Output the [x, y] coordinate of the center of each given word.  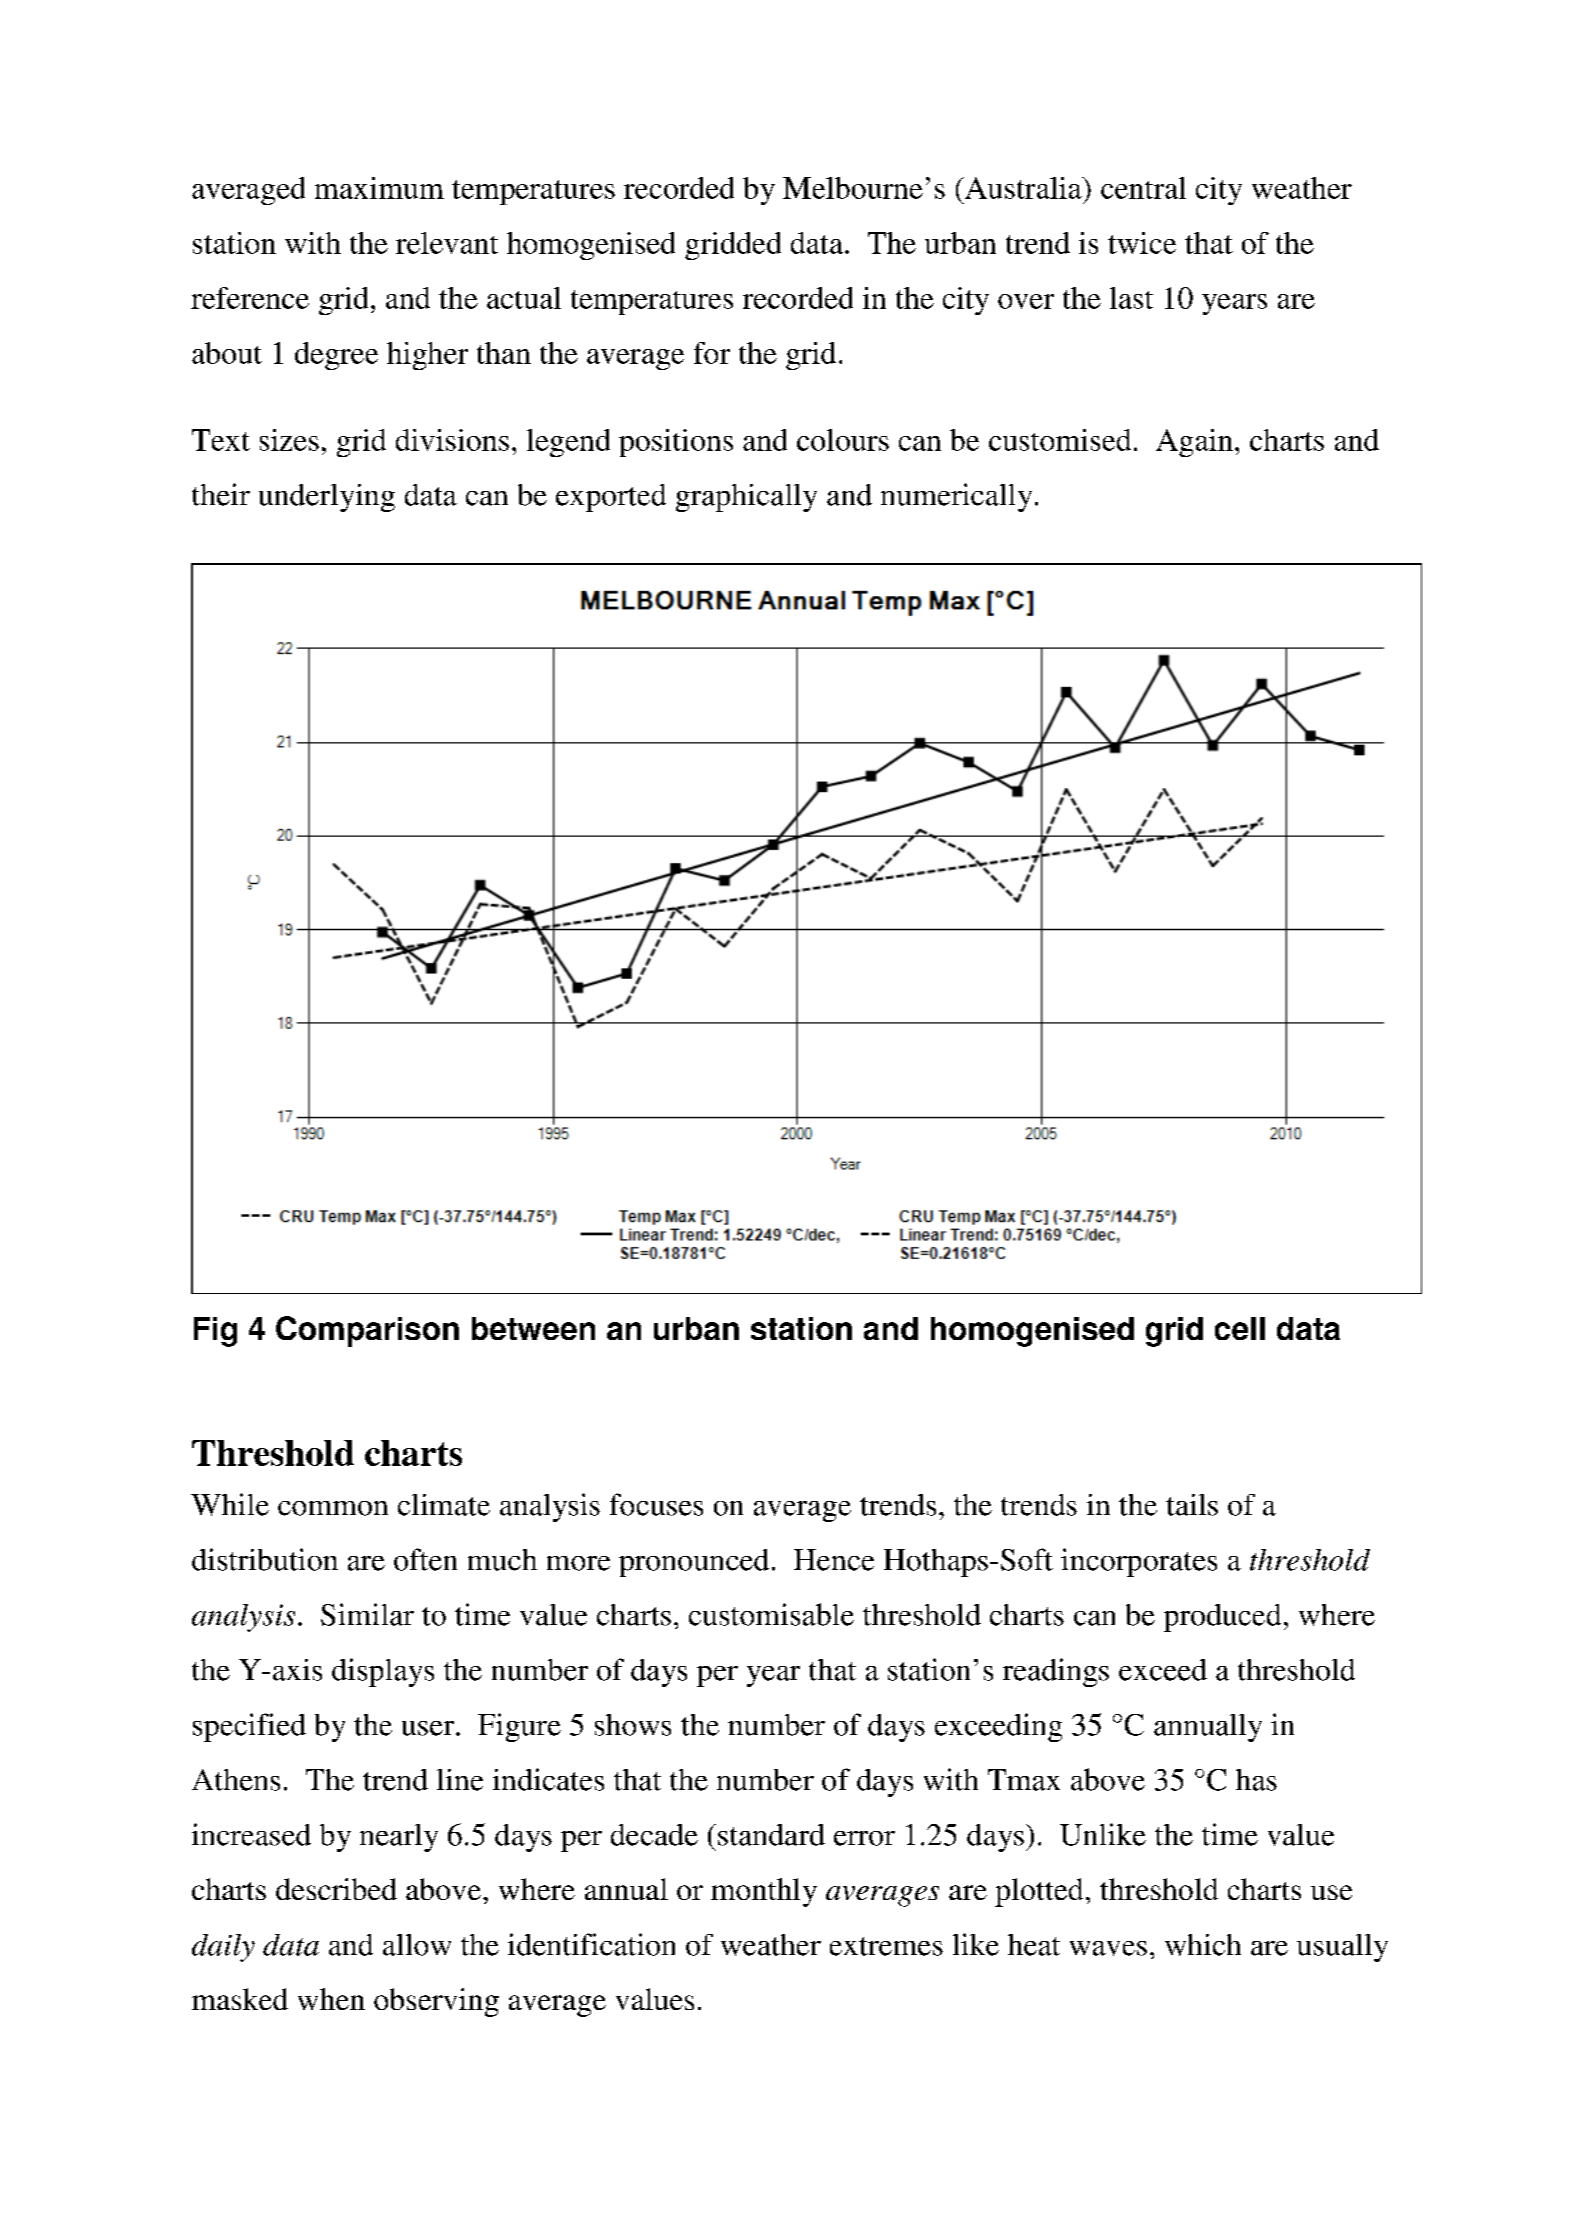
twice [1142, 243]
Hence [834, 1560]
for [712, 353]
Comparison [367, 1331]
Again [1194, 443]
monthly [764, 1892]
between [533, 1328]
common [333, 1508]
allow [417, 1945]
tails [1192, 1505]
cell [1240, 1328]
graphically [746, 498]
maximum [379, 188]
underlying [327, 498]
